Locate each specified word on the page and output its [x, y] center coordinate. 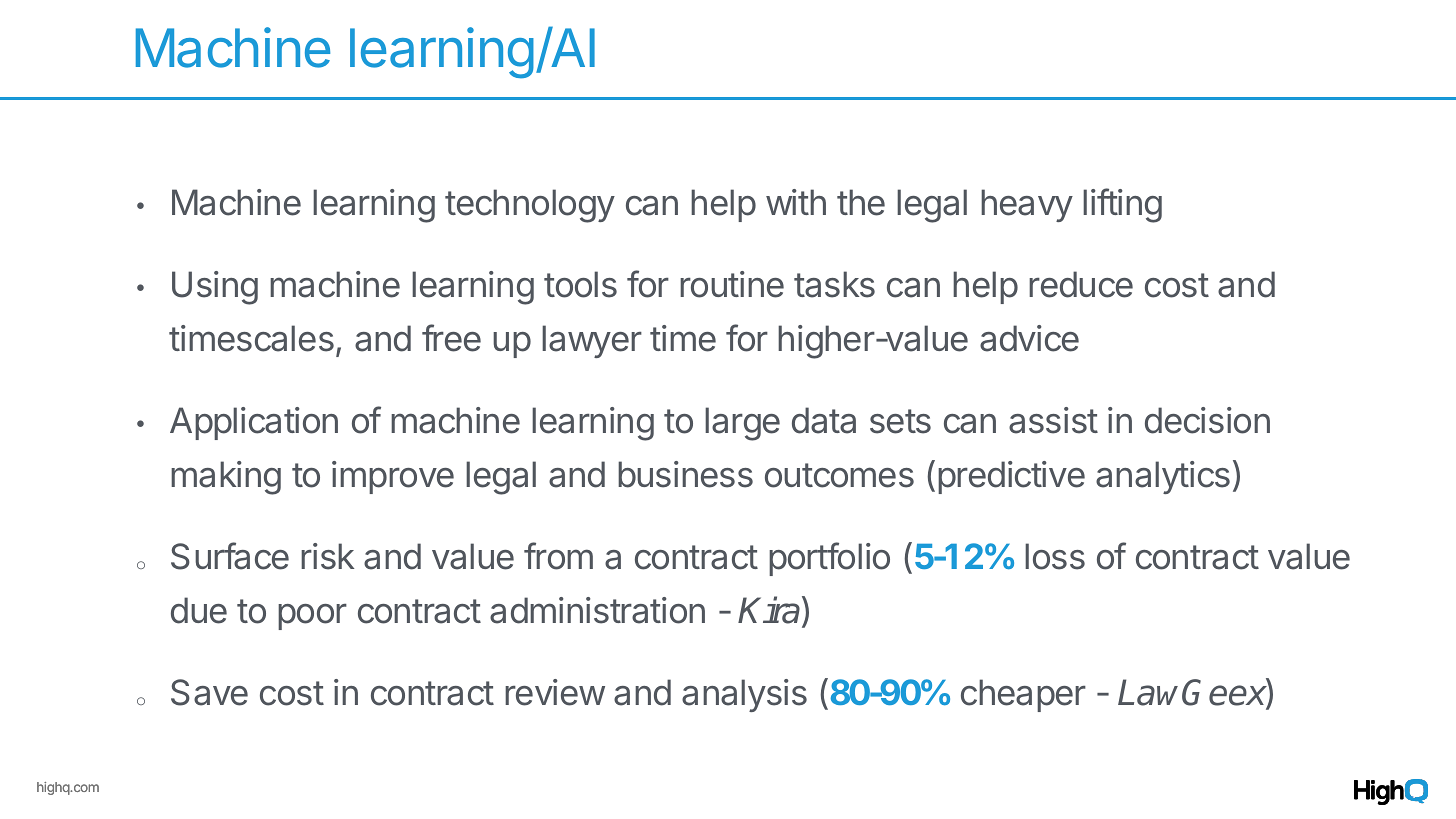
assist [1053, 420]
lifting [1122, 205]
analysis [744, 695]
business [685, 474]
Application [254, 423]
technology [530, 206]
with [796, 202]
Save [209, 692]
